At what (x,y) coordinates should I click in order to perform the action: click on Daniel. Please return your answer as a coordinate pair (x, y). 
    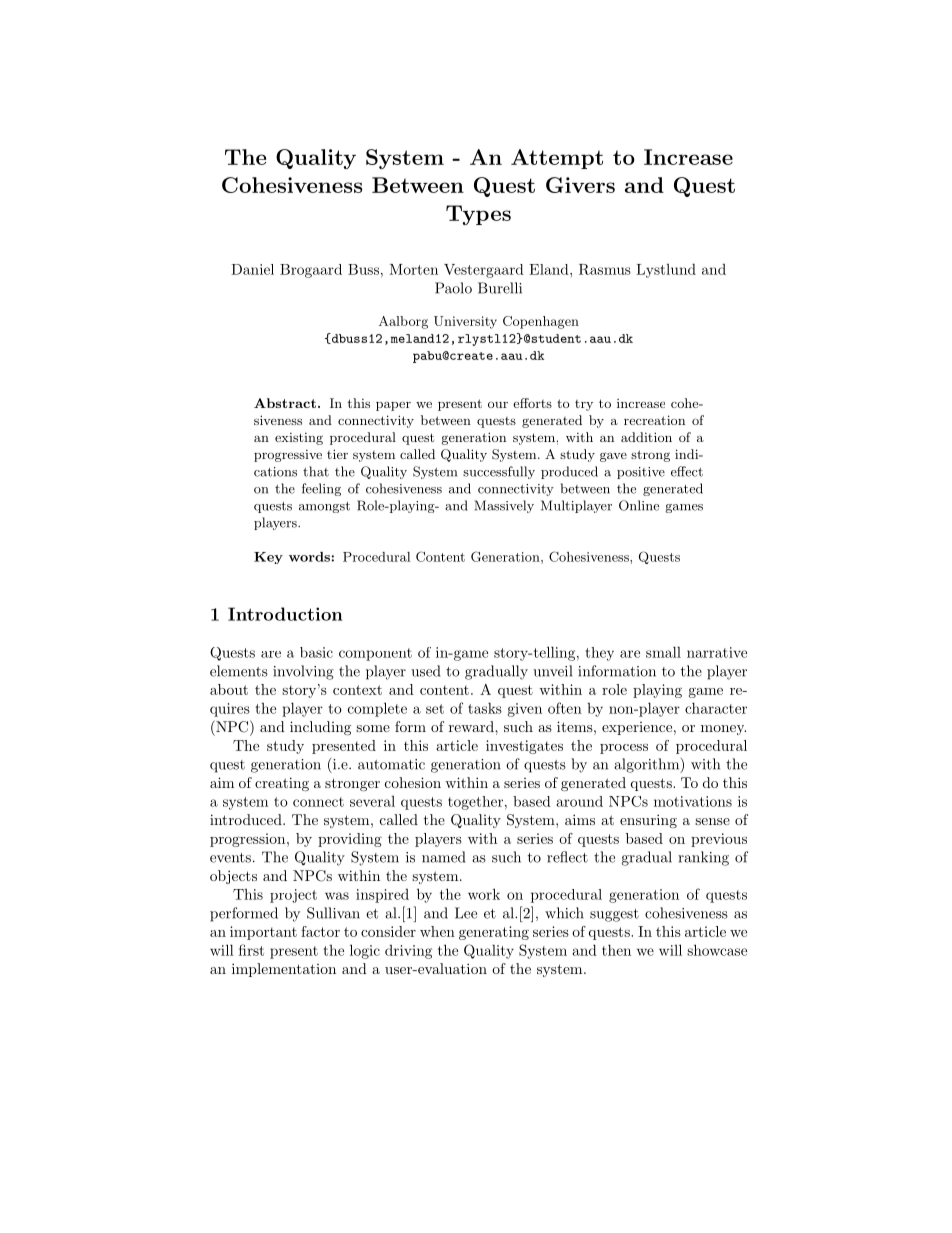
    Looking at the image, I should click on (252, 269).
